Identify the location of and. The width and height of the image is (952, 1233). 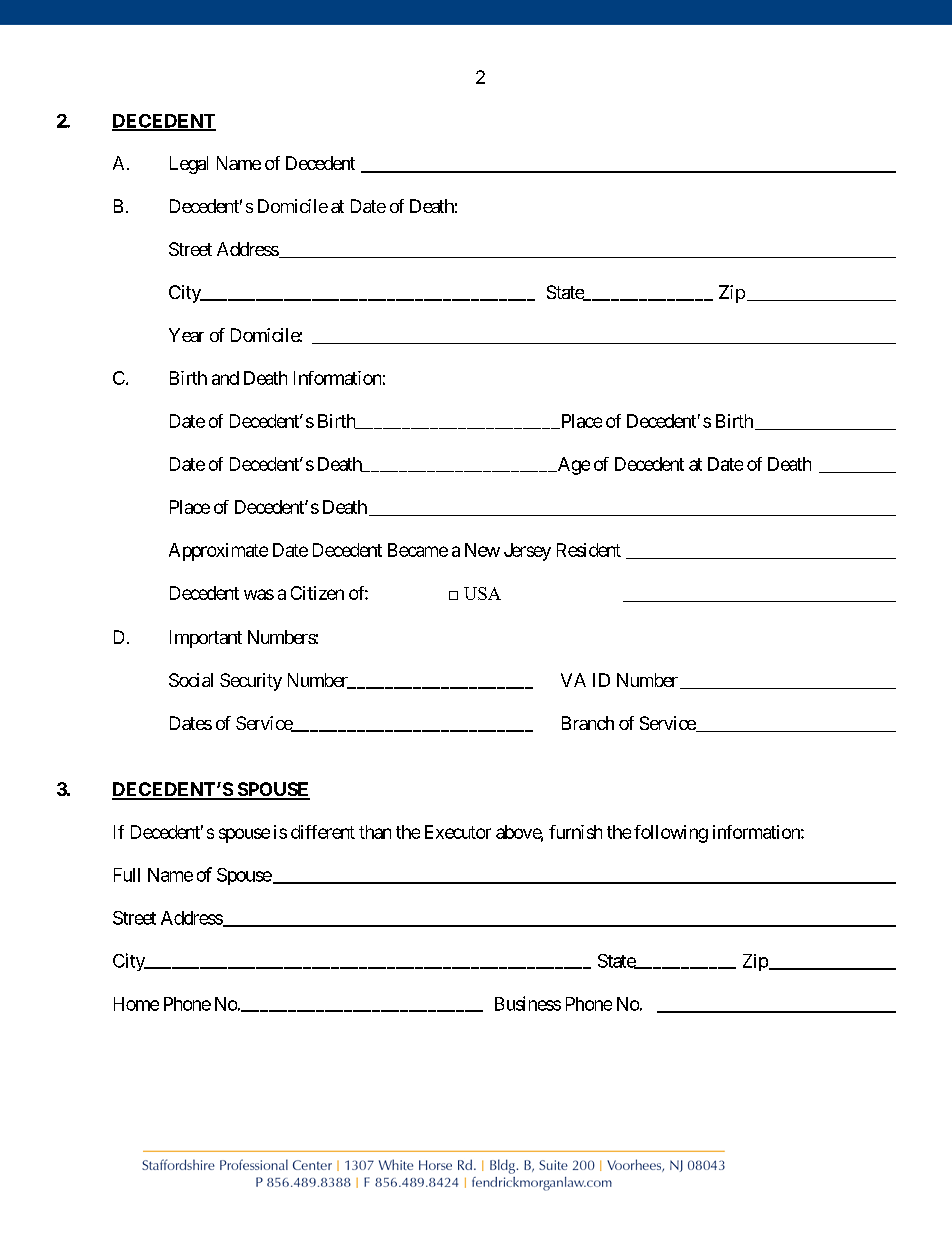
(225, 378).
